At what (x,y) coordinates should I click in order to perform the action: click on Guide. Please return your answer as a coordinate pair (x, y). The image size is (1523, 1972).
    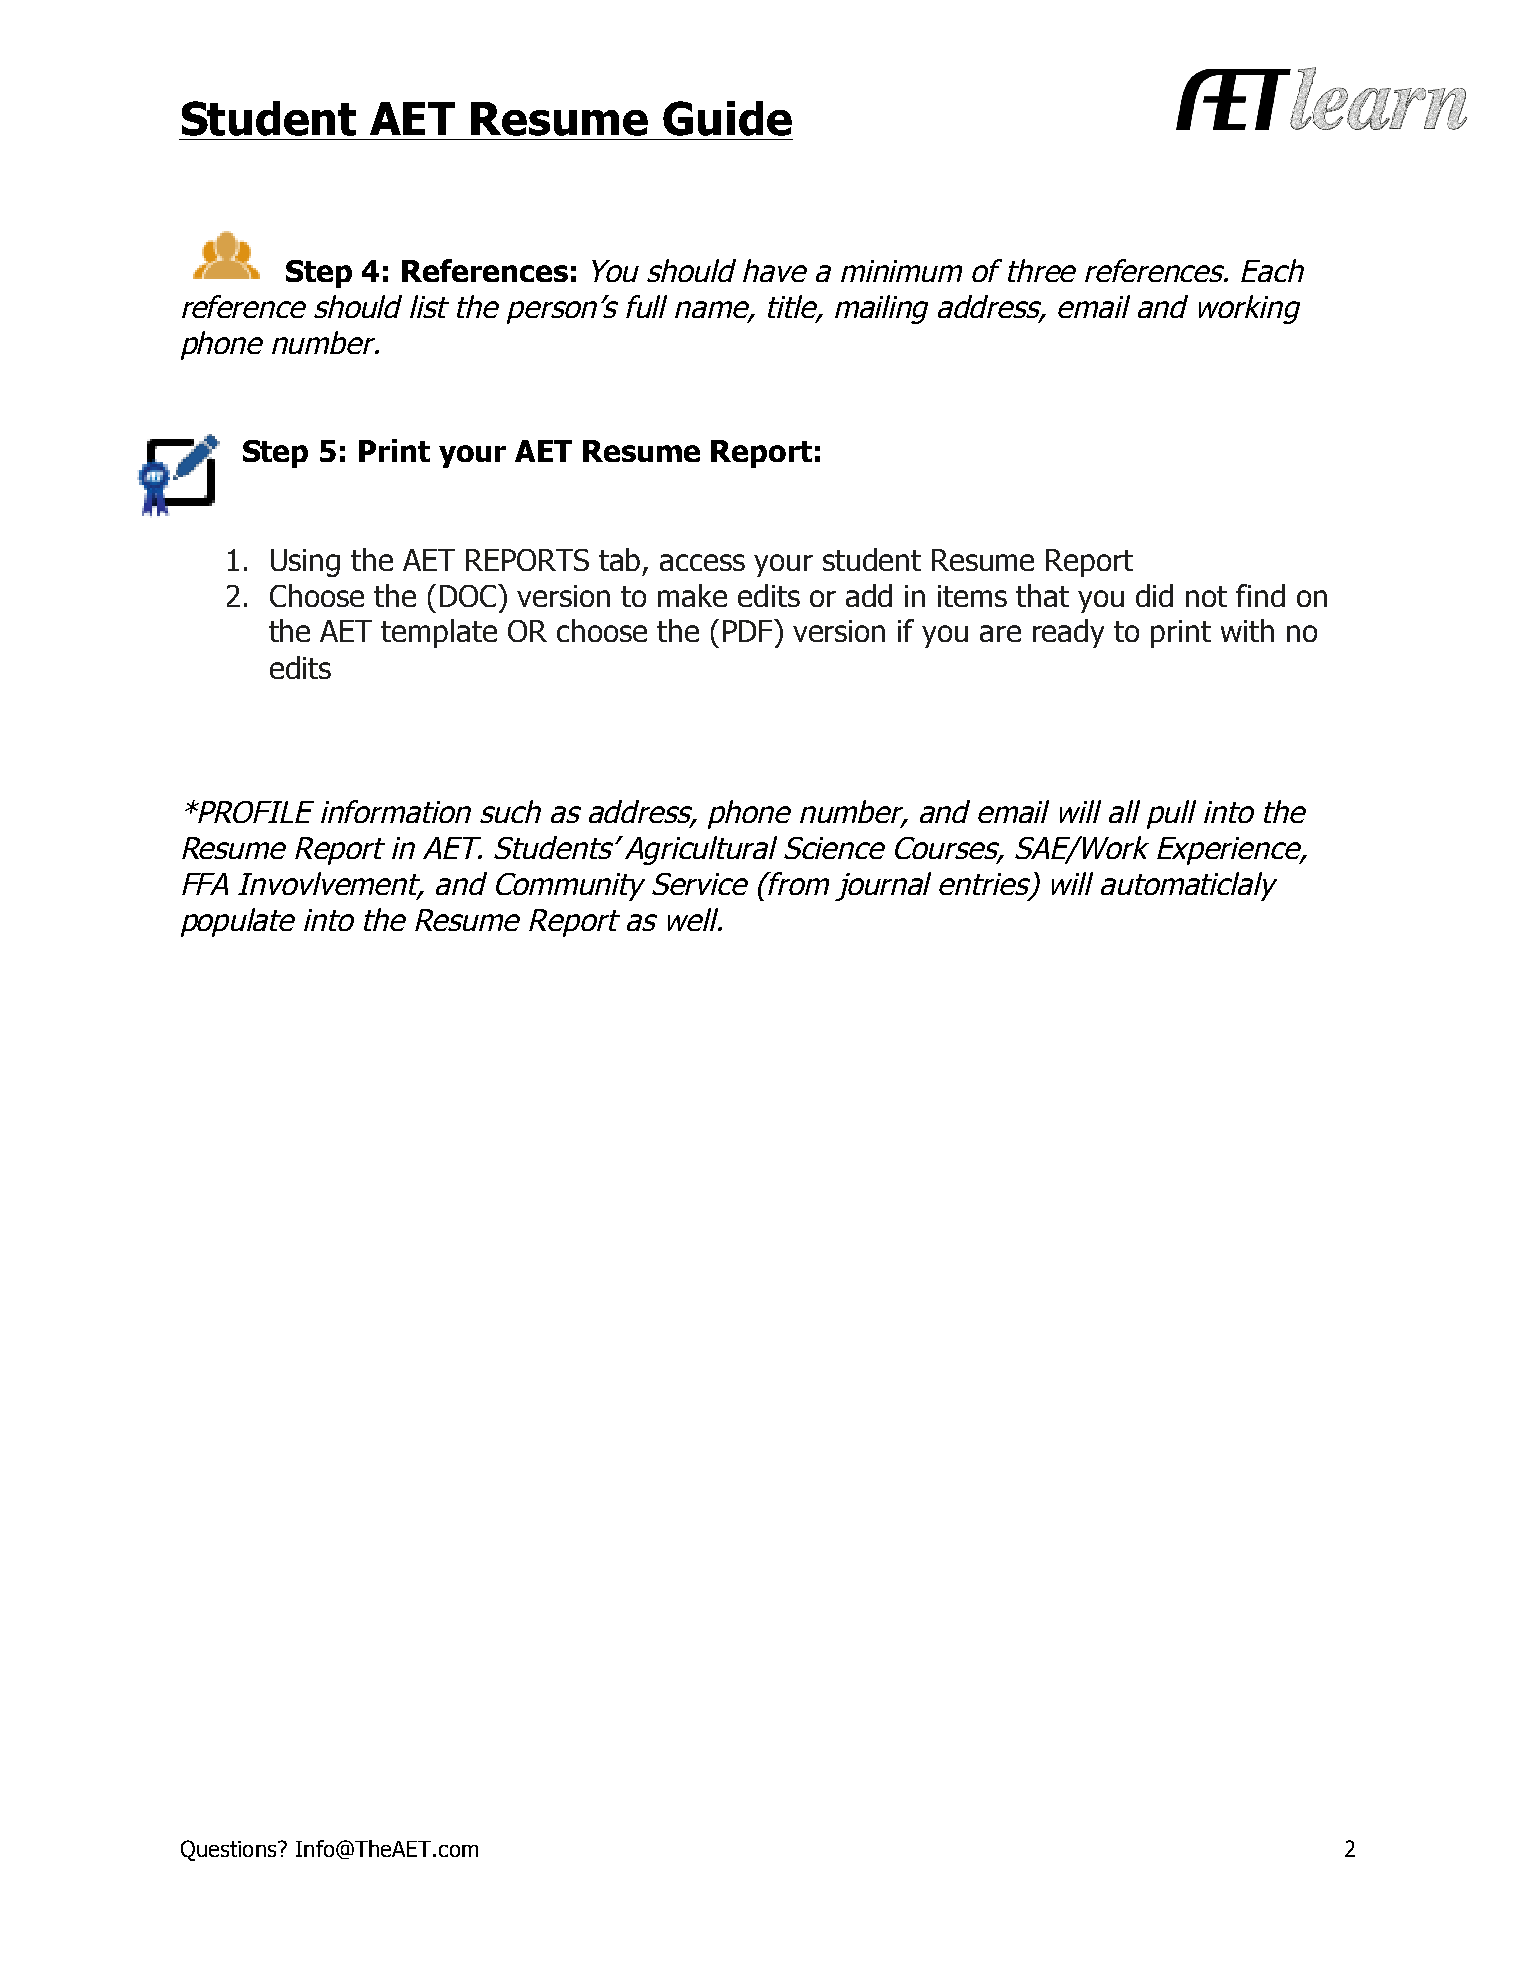
    Looking at the image, I should click on (727, 118).
